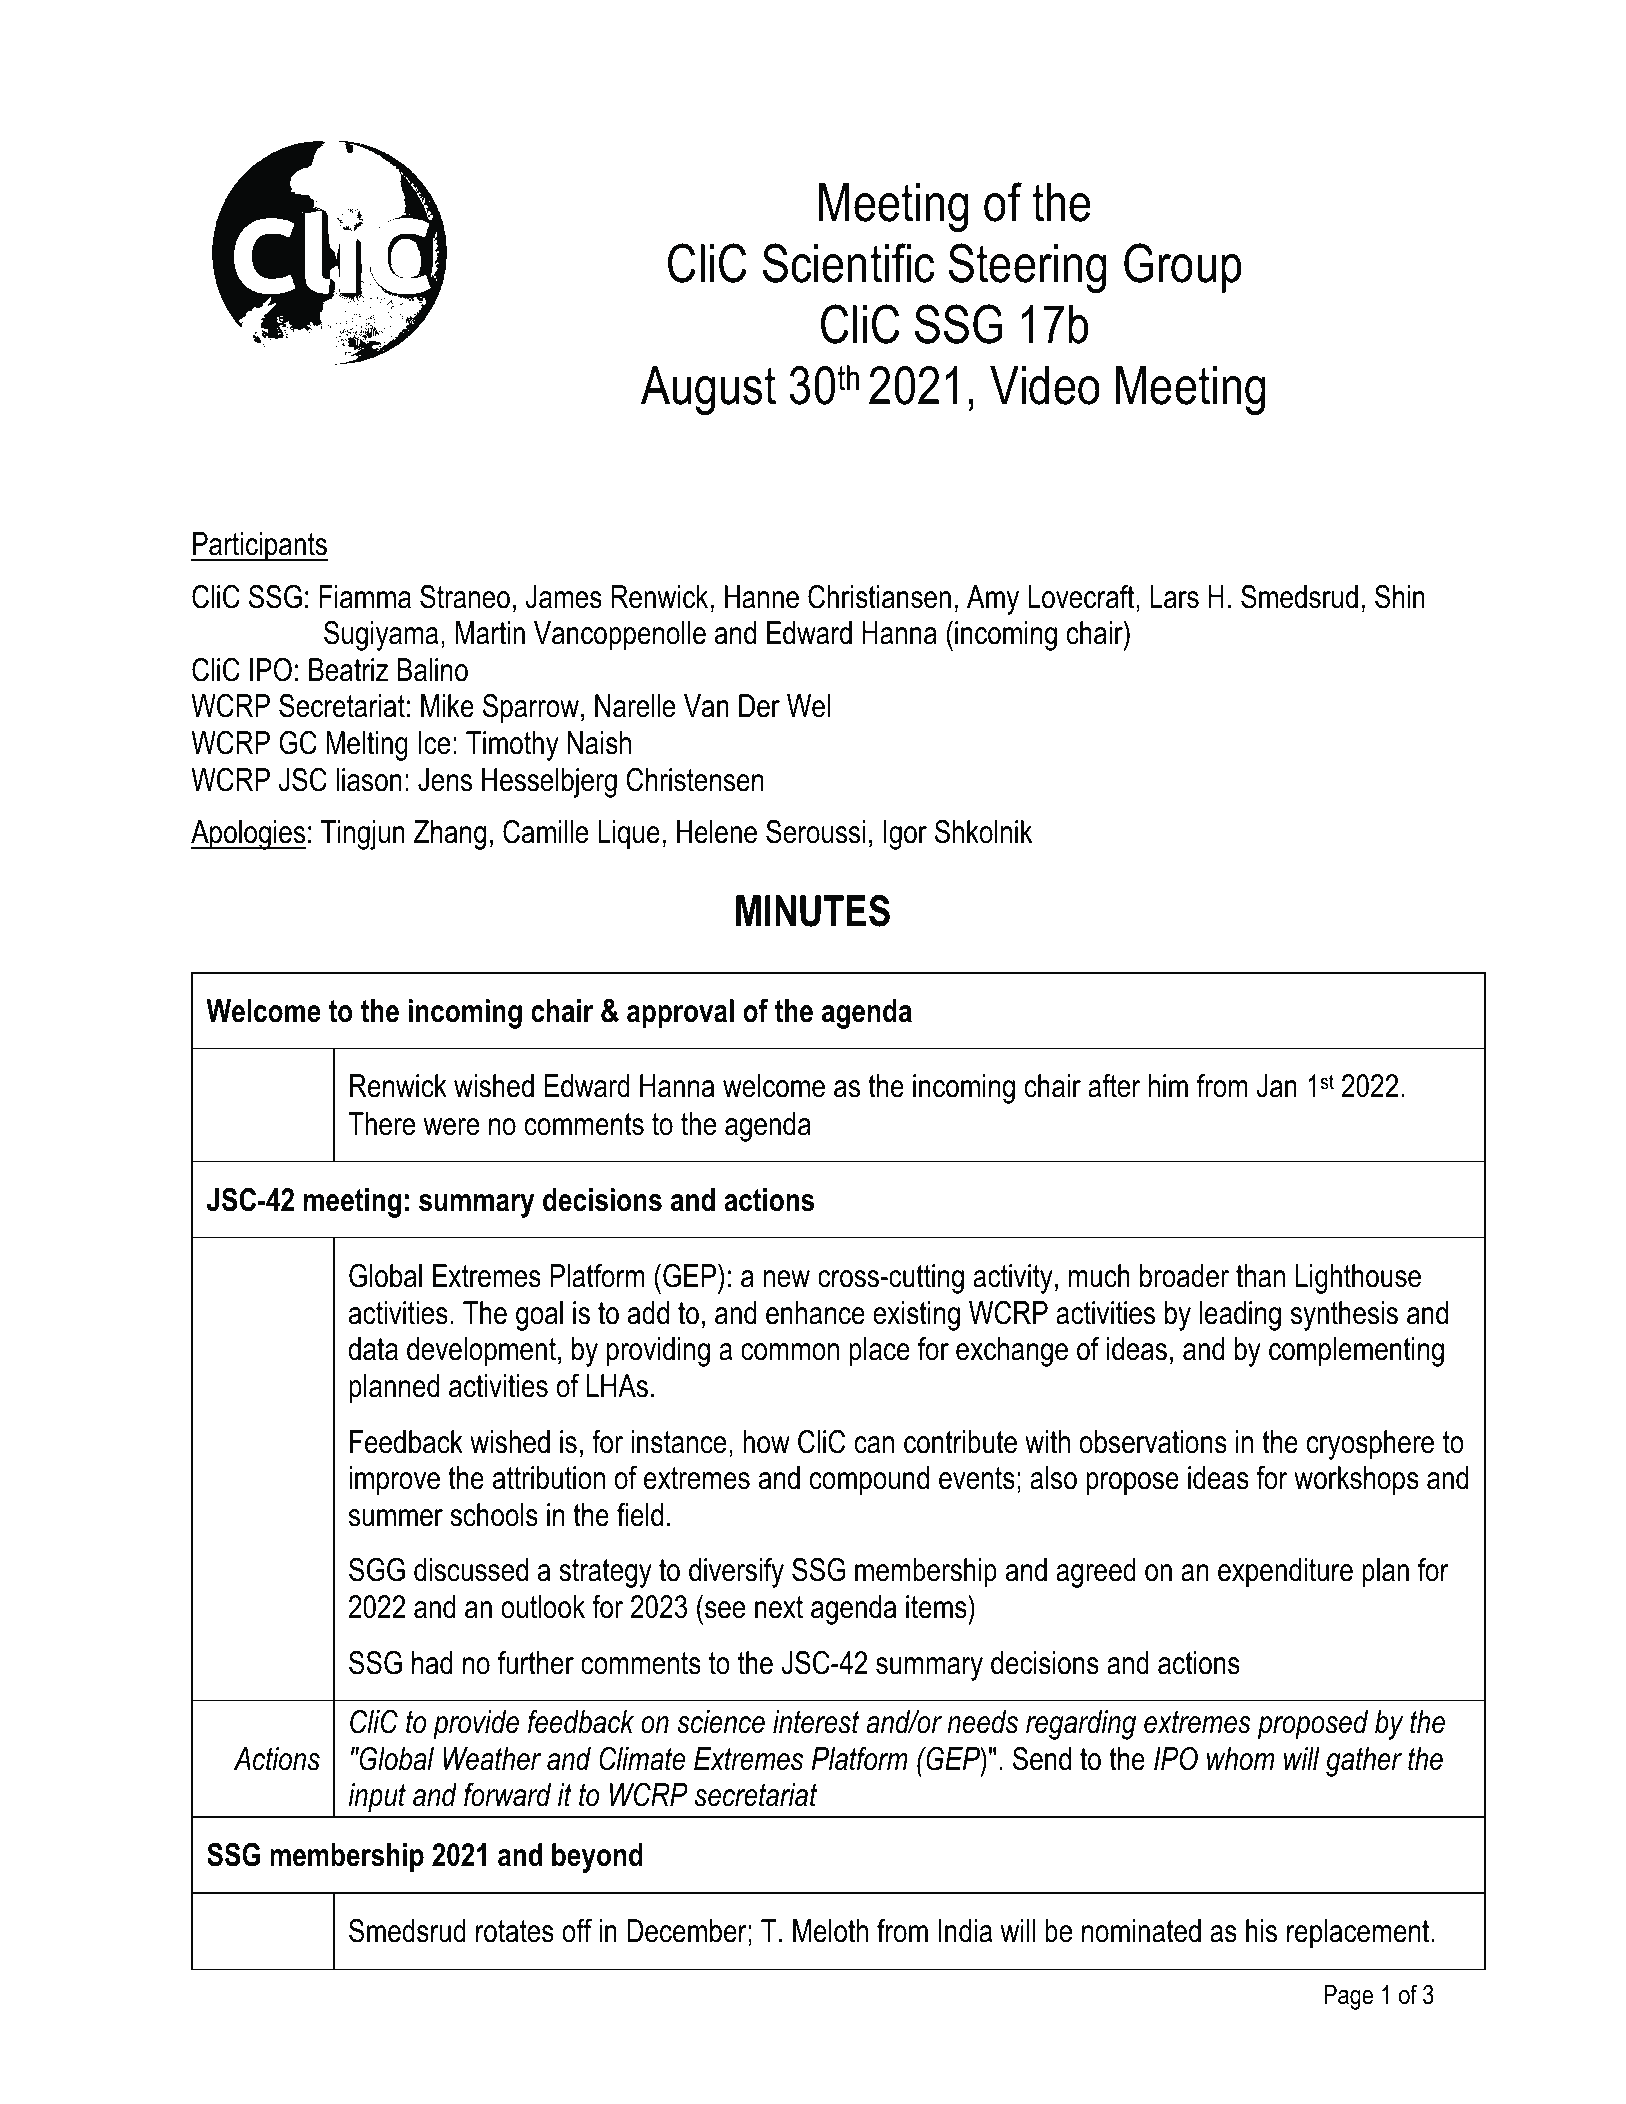 Image resolution: width=1626 pixels, height=2104 pixels. What do you see at coordinates (869, 1481) in the screenshot?
I see `compound` at bounding box center [869, 1481].
